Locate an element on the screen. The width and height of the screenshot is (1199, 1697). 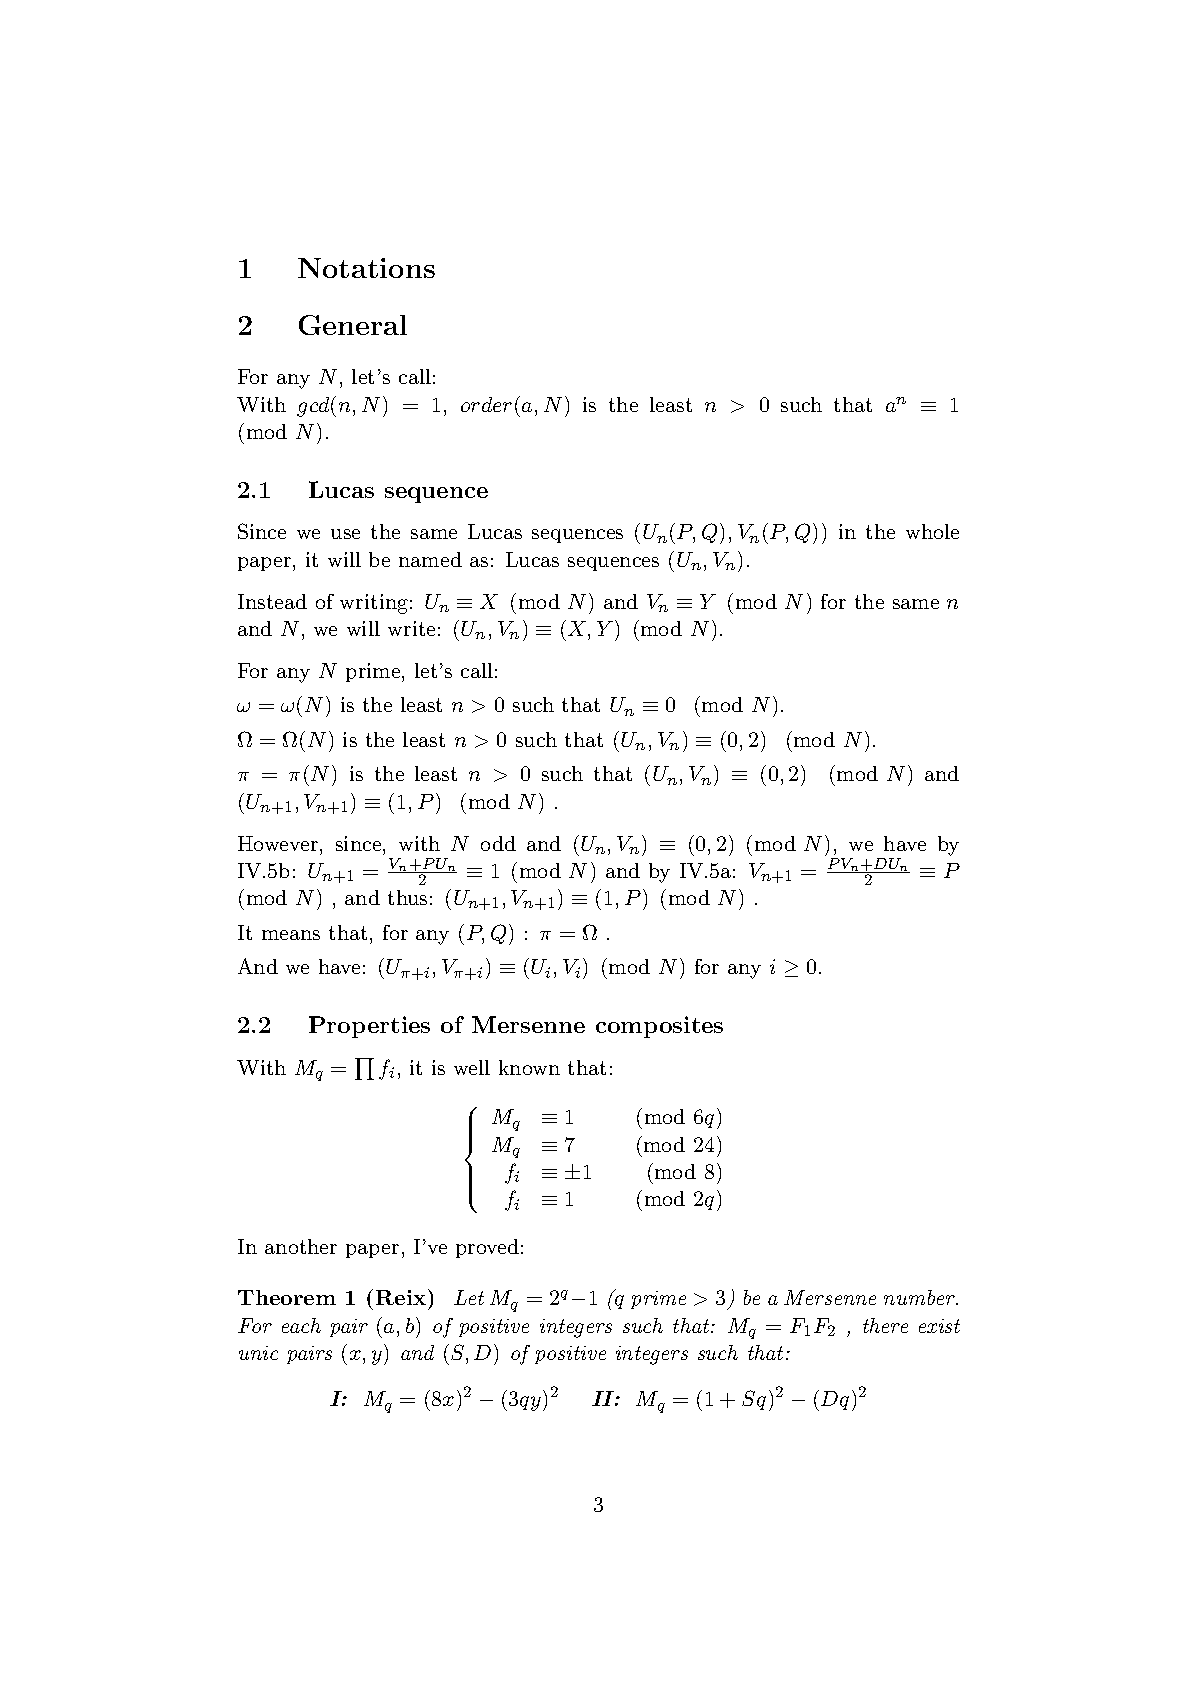
Notations is located at coordinates (366, 268).
